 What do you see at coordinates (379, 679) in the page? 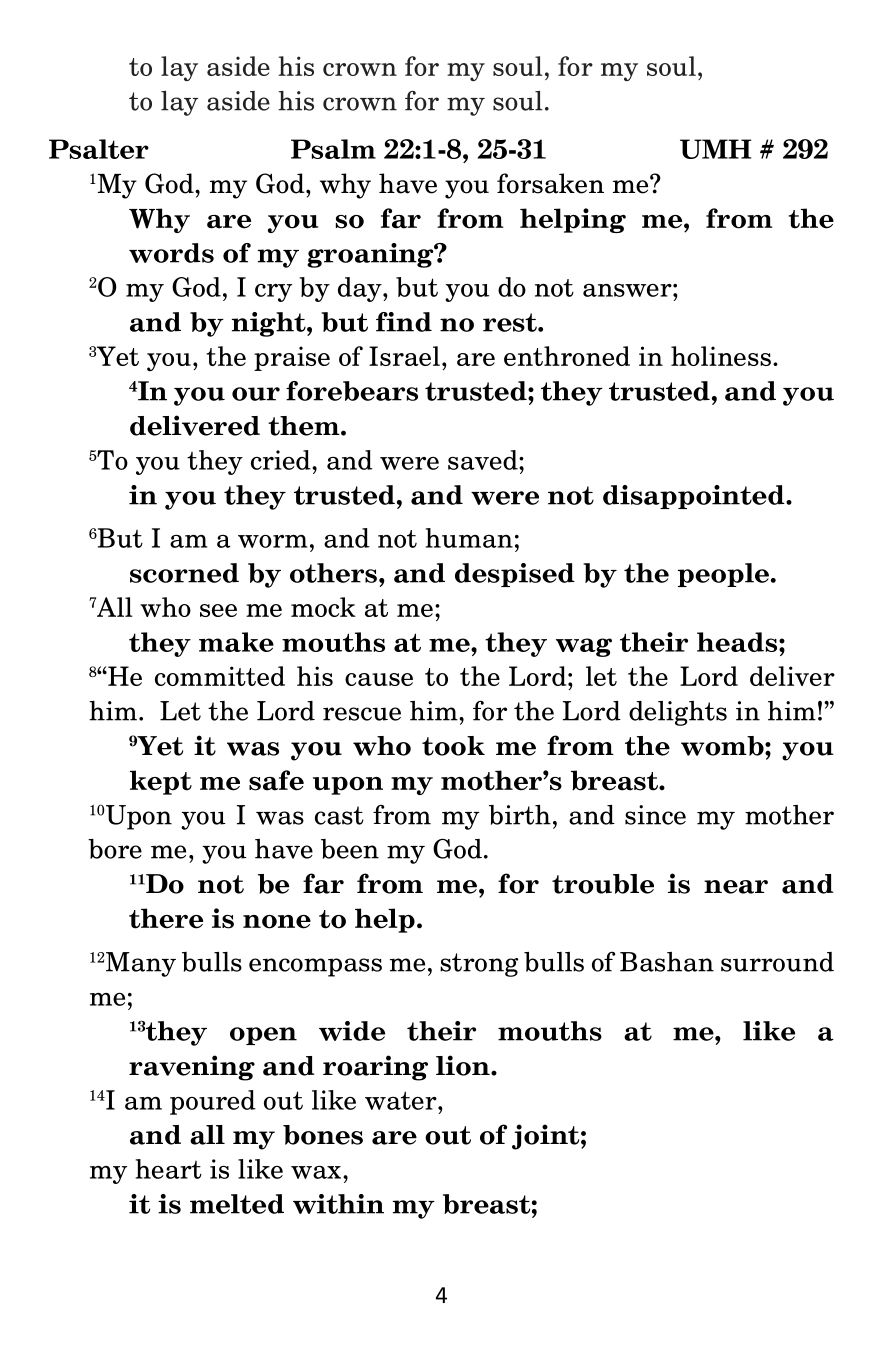
I see `cause` at bounding box center [379, 679].
